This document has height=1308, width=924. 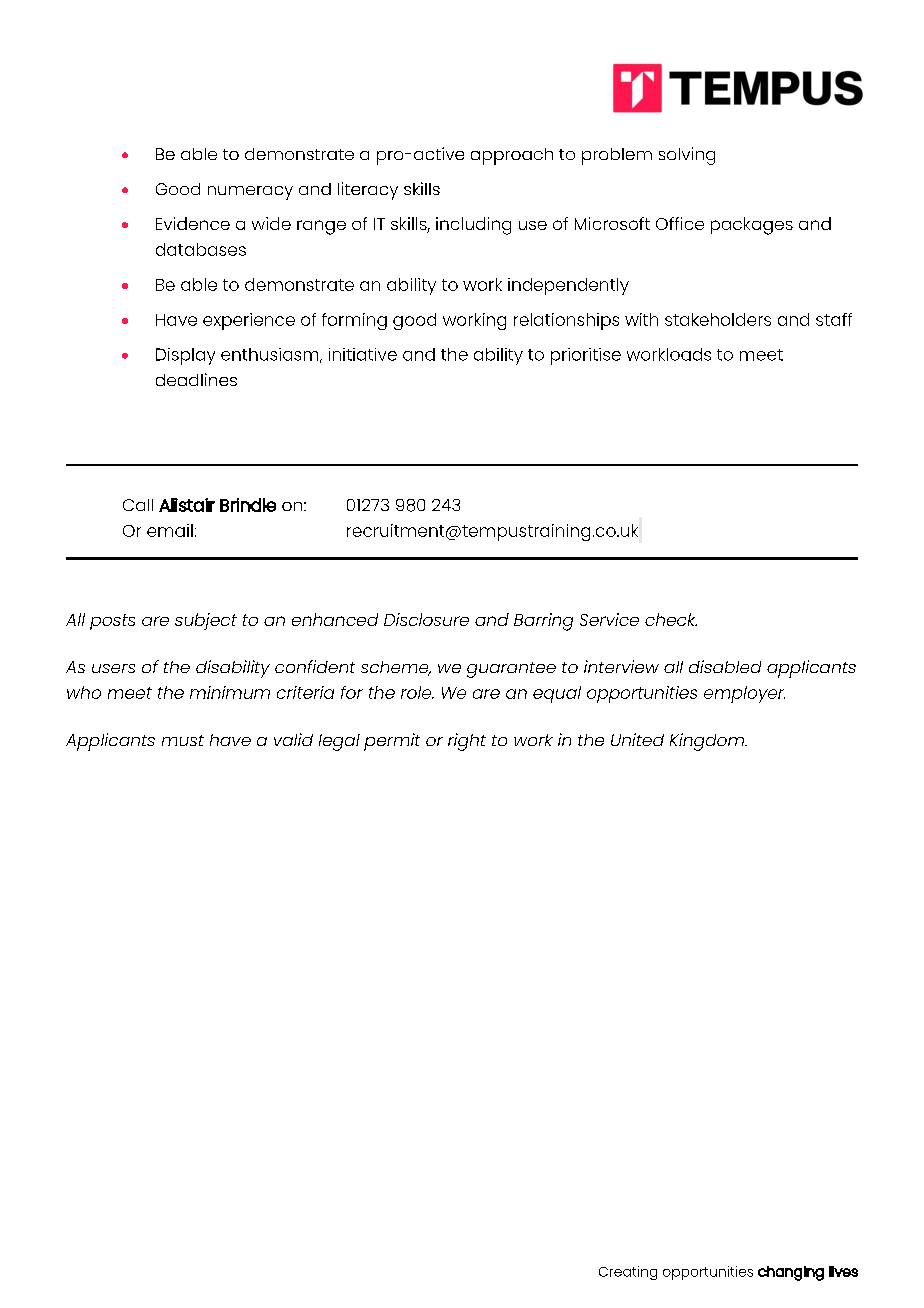 What do you see at coordinates (467, 742) in the document?
I see `right` at bounding box center [467, 742].
